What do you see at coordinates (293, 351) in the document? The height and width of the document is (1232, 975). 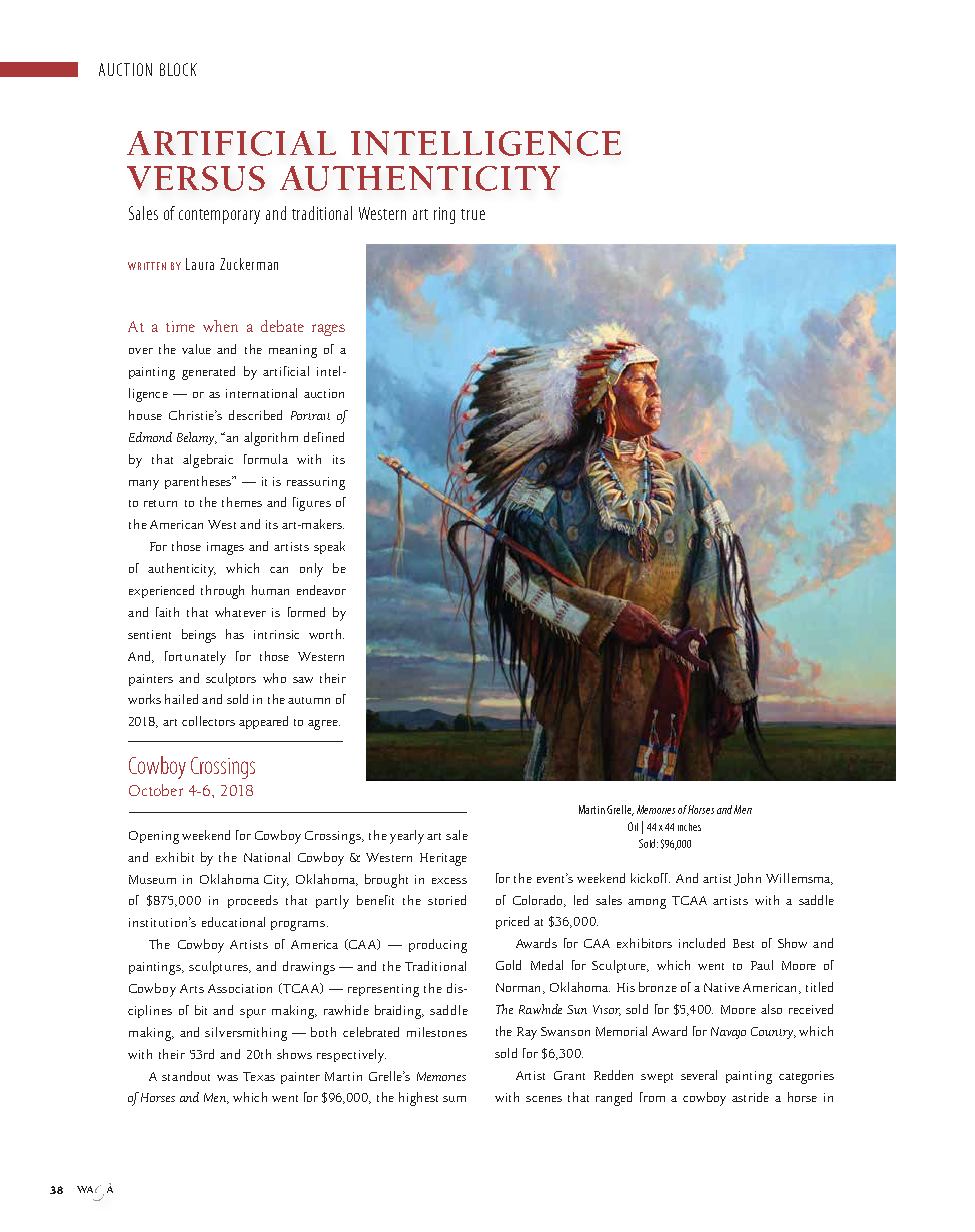 I see `meaning` at bounding box center [293, 351].
